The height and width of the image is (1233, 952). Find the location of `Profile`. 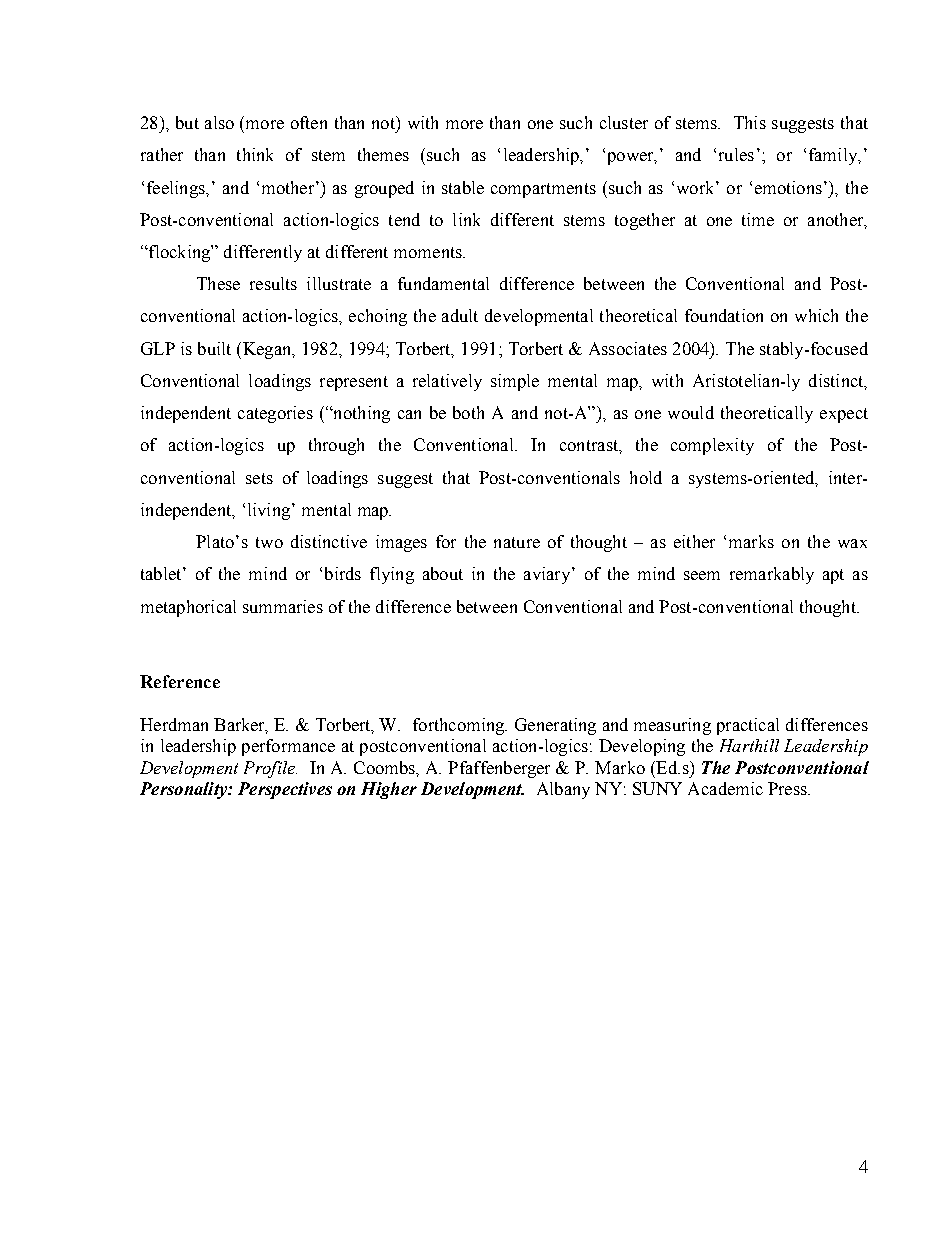

Profile is located at coordinates (270, 769).
